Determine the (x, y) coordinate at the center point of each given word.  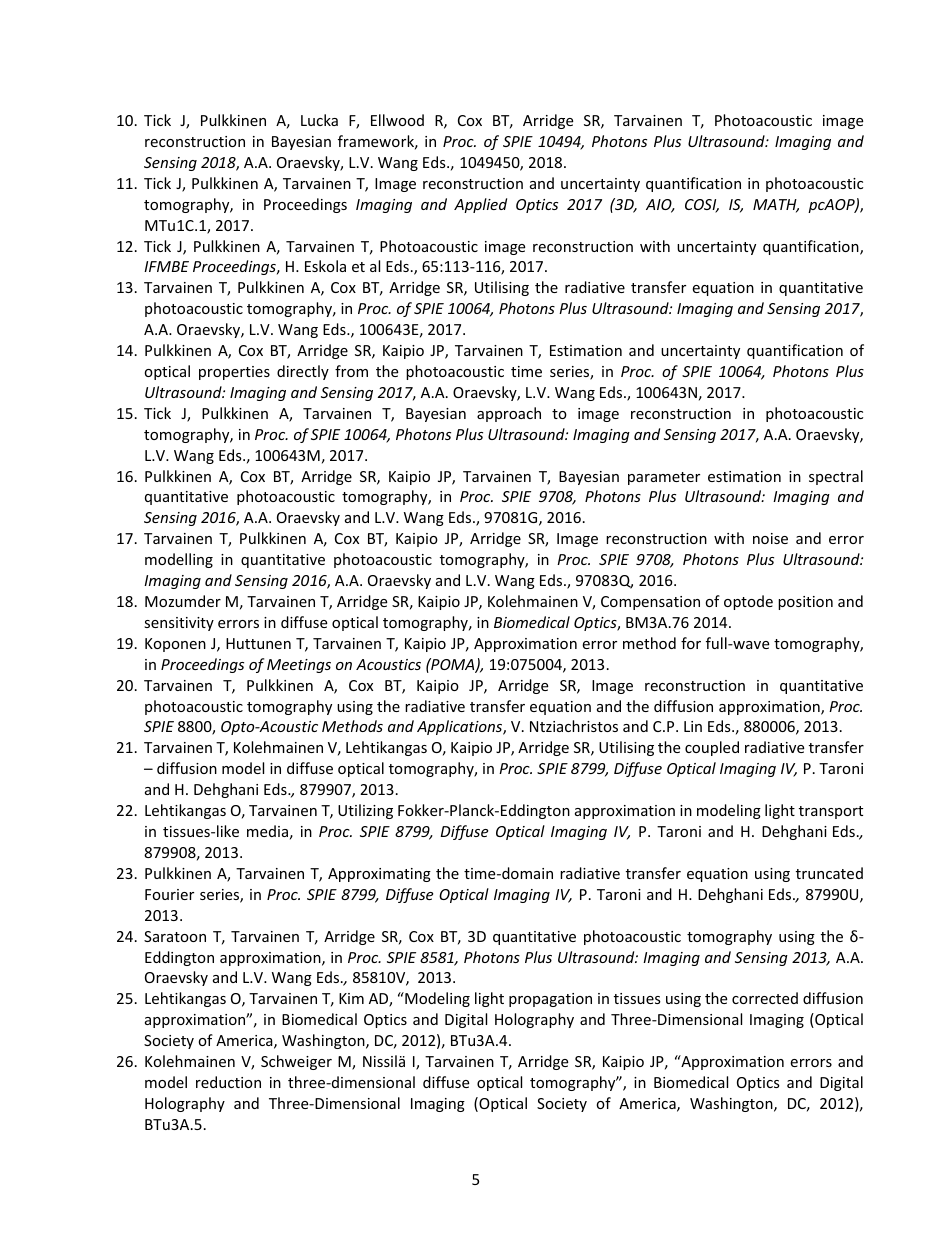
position (805, 603)
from (351, 371)
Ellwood (397, 120)
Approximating (379, 875)
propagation (550, 1000)
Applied (480, 205)
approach (509, 414)
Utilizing (365, 811)
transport (831, 812)
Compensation (650, 603)
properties (234, 373)
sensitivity (179, 624)
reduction (228, 1082)
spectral (836, 477)
